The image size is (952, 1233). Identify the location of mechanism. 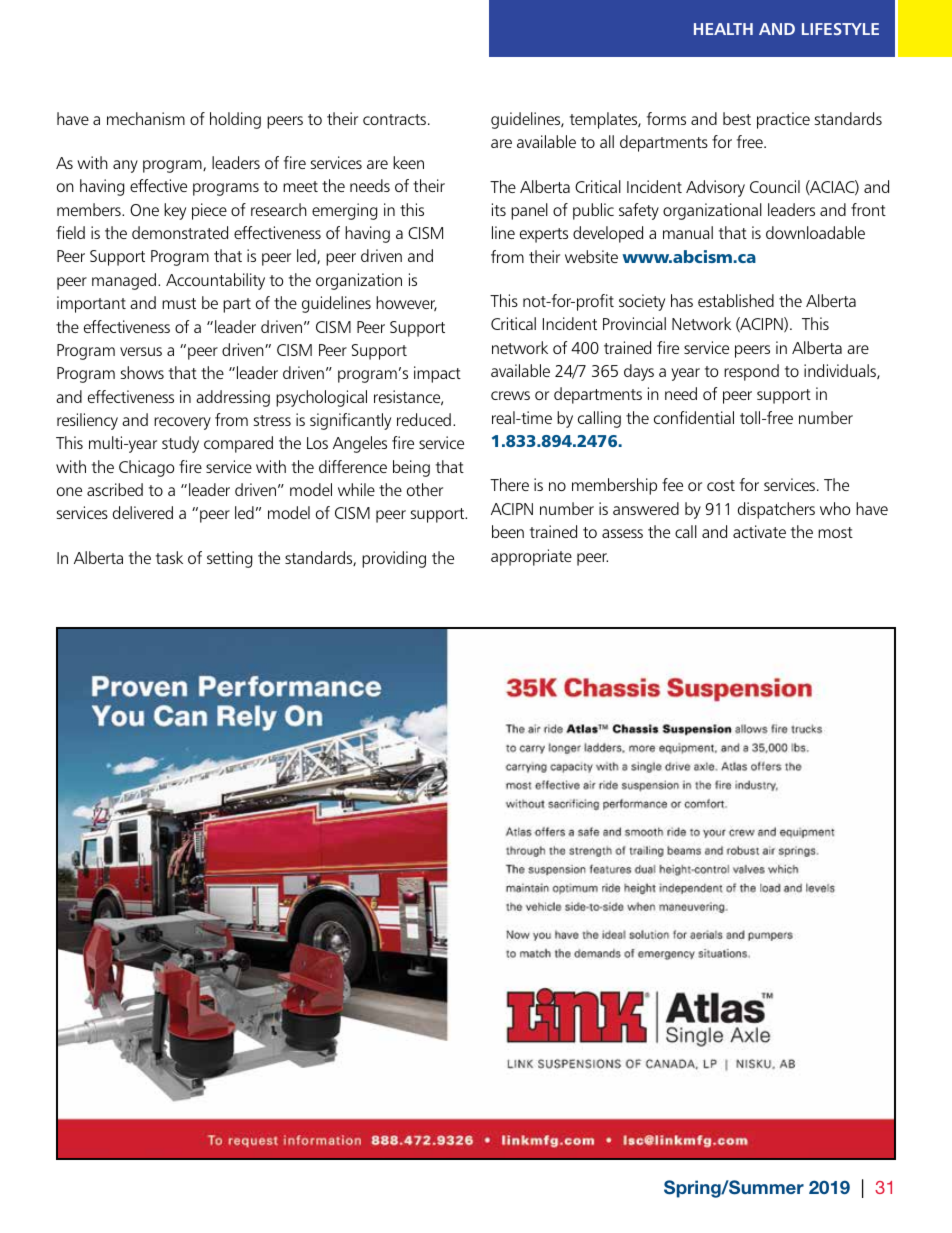
(146, 118).
